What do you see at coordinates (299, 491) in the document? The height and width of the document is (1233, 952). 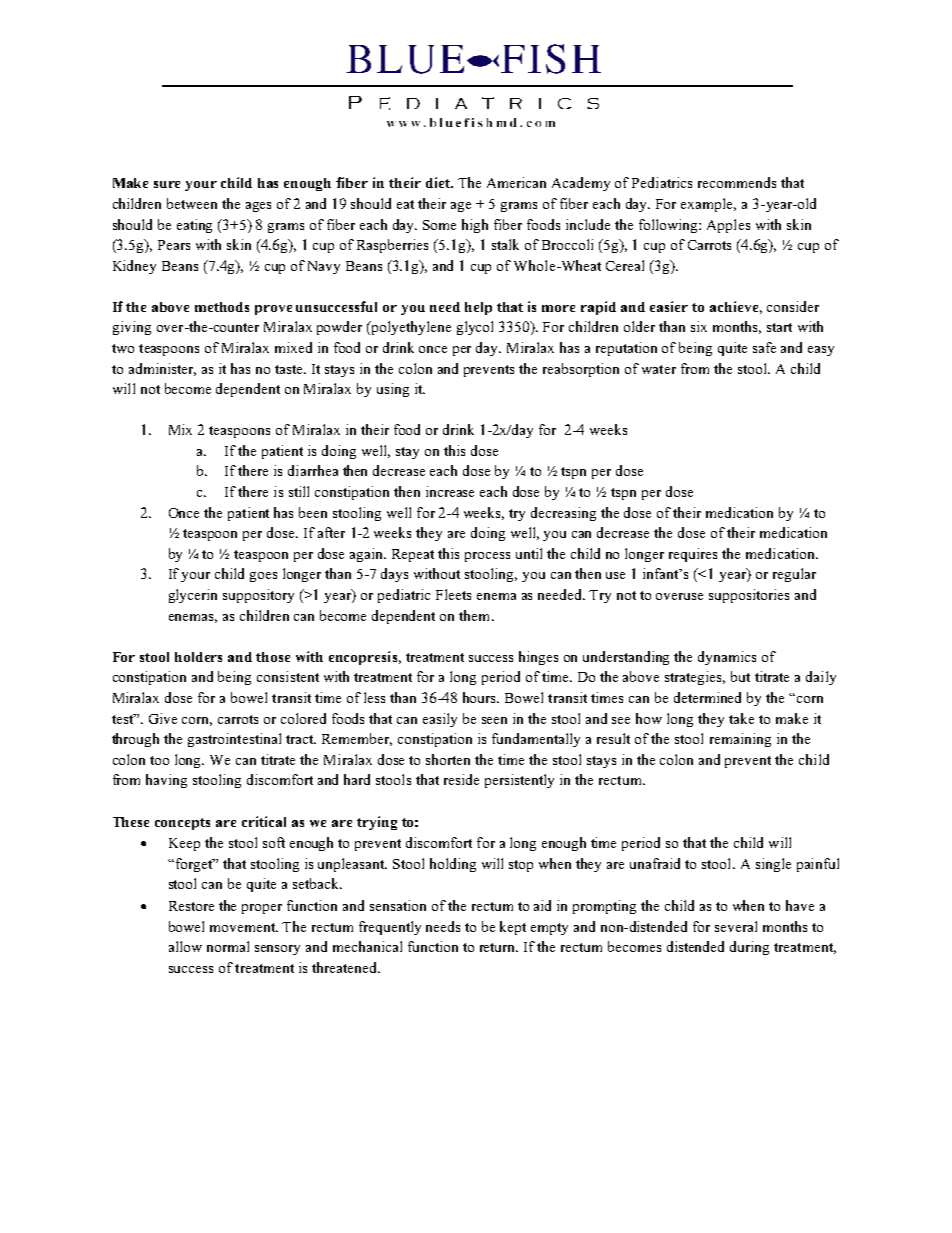 I see `still` at bounding box center [299, 491].
